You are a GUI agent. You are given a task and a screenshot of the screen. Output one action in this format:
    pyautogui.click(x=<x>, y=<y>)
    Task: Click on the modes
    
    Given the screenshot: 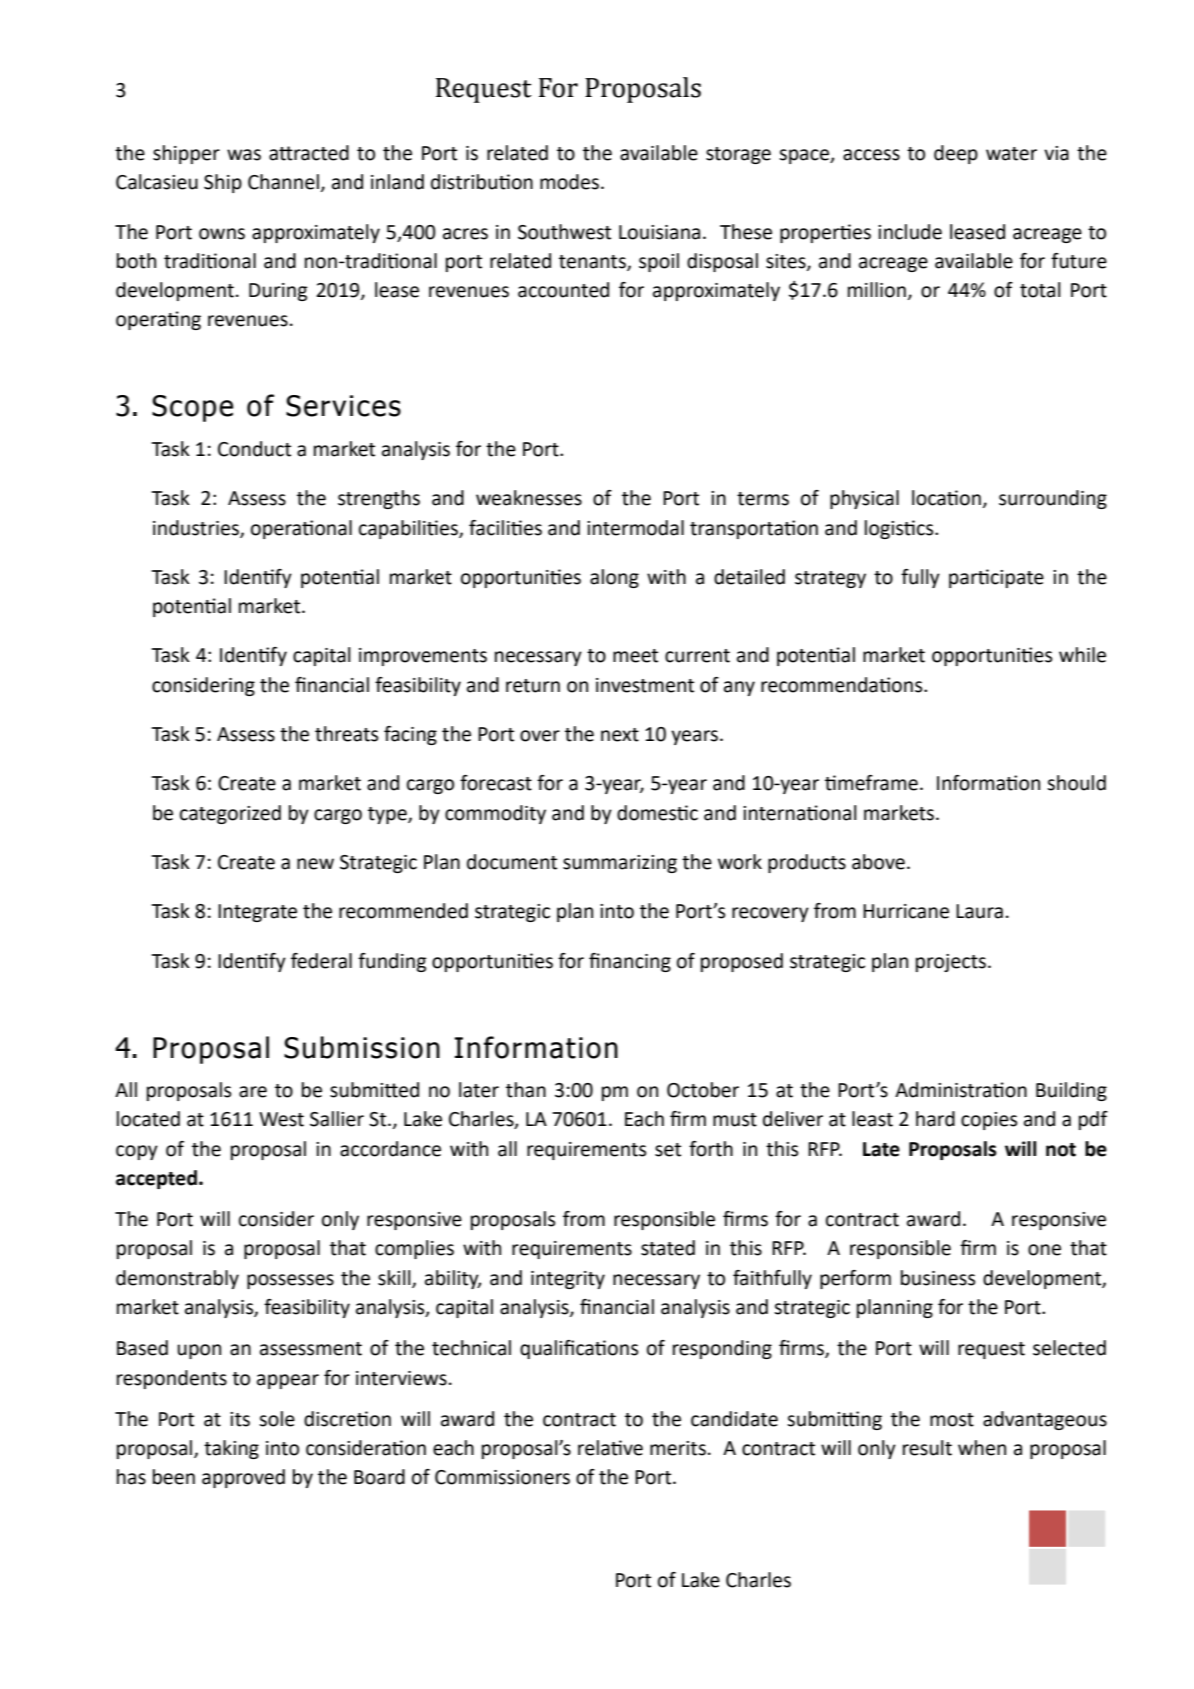 What is the action you would take?
    pyautogui.click(x=569, y=182)
